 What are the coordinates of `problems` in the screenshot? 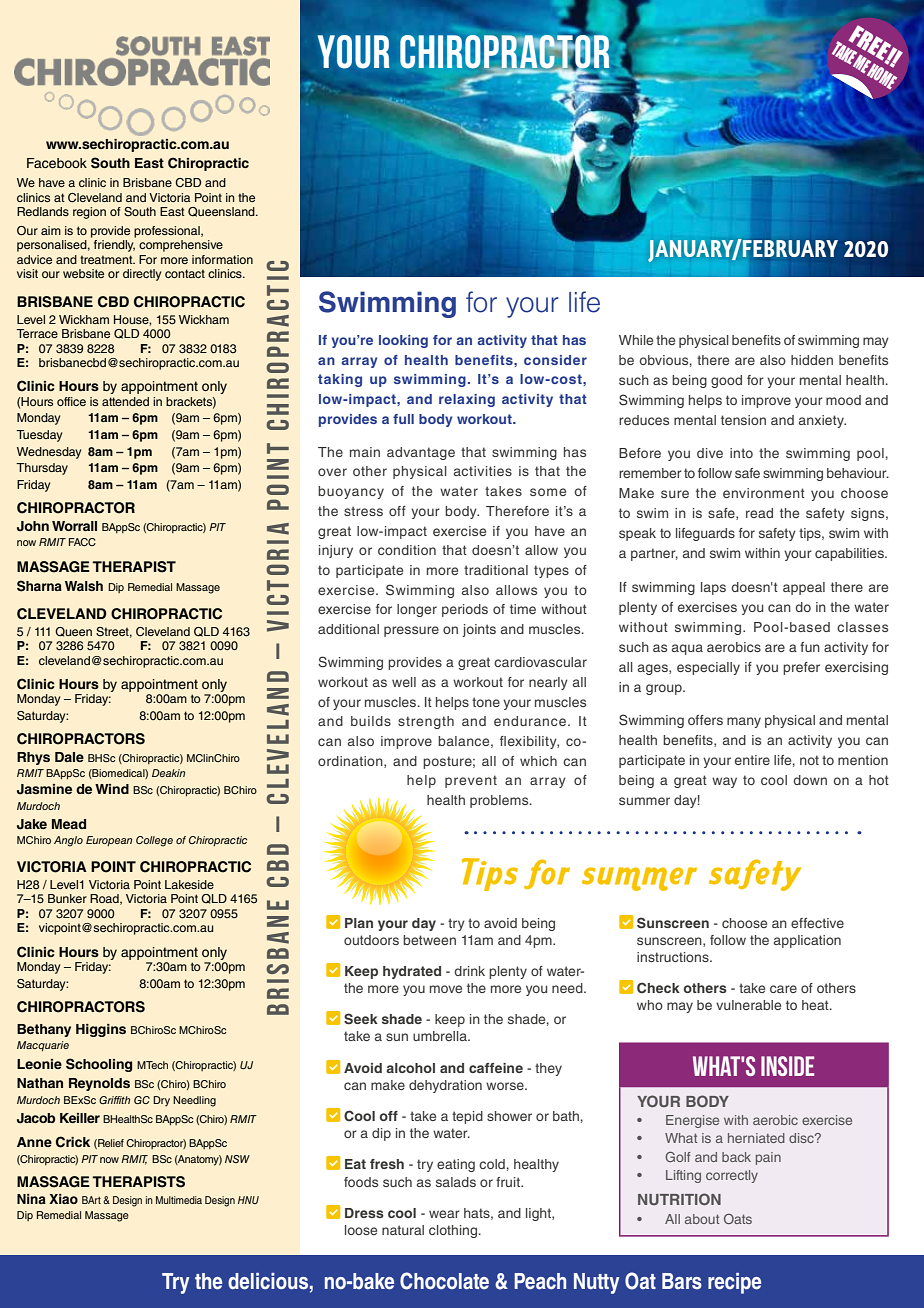 It's located at (500, 801).
